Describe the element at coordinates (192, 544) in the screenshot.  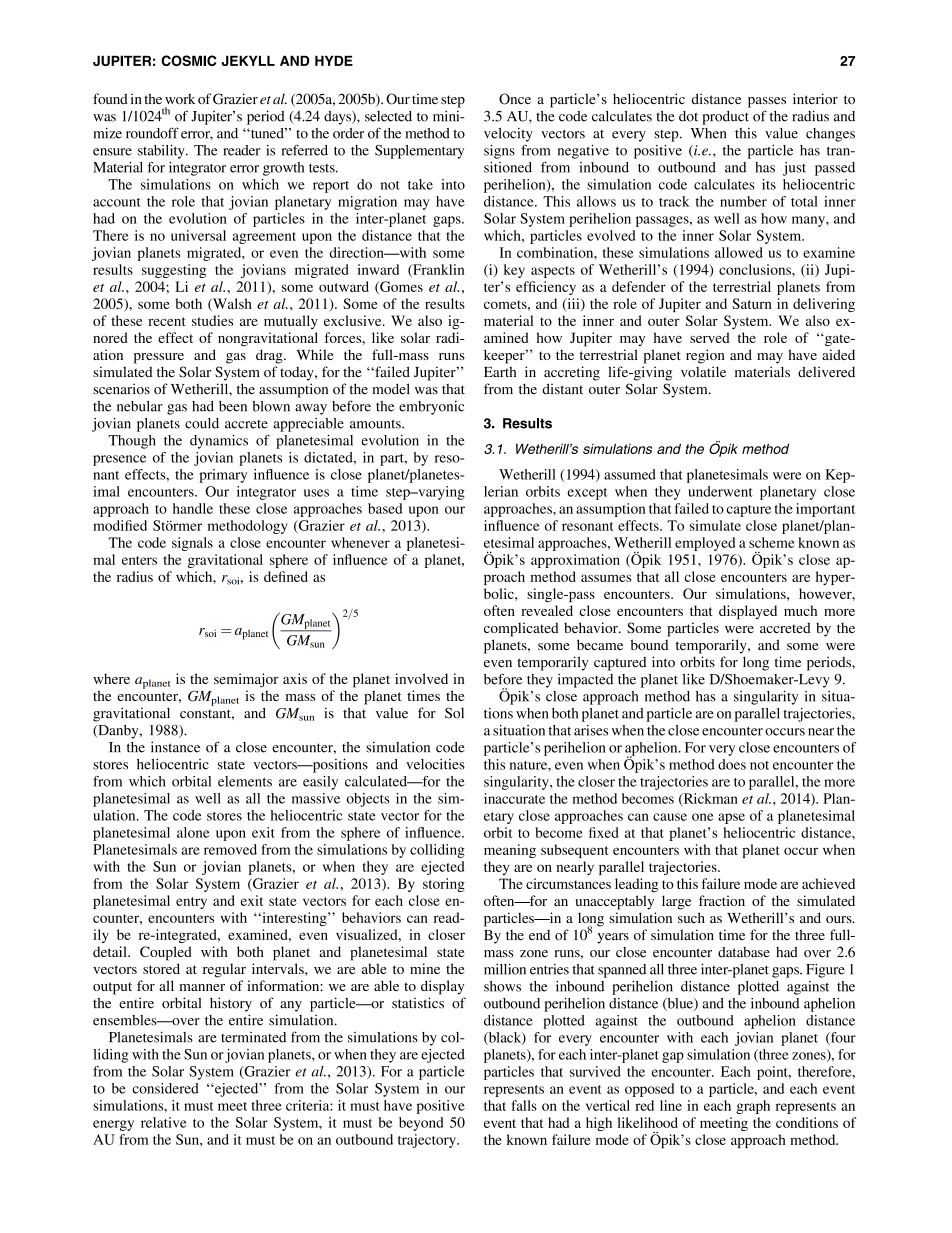
I see `signals` at that location.
